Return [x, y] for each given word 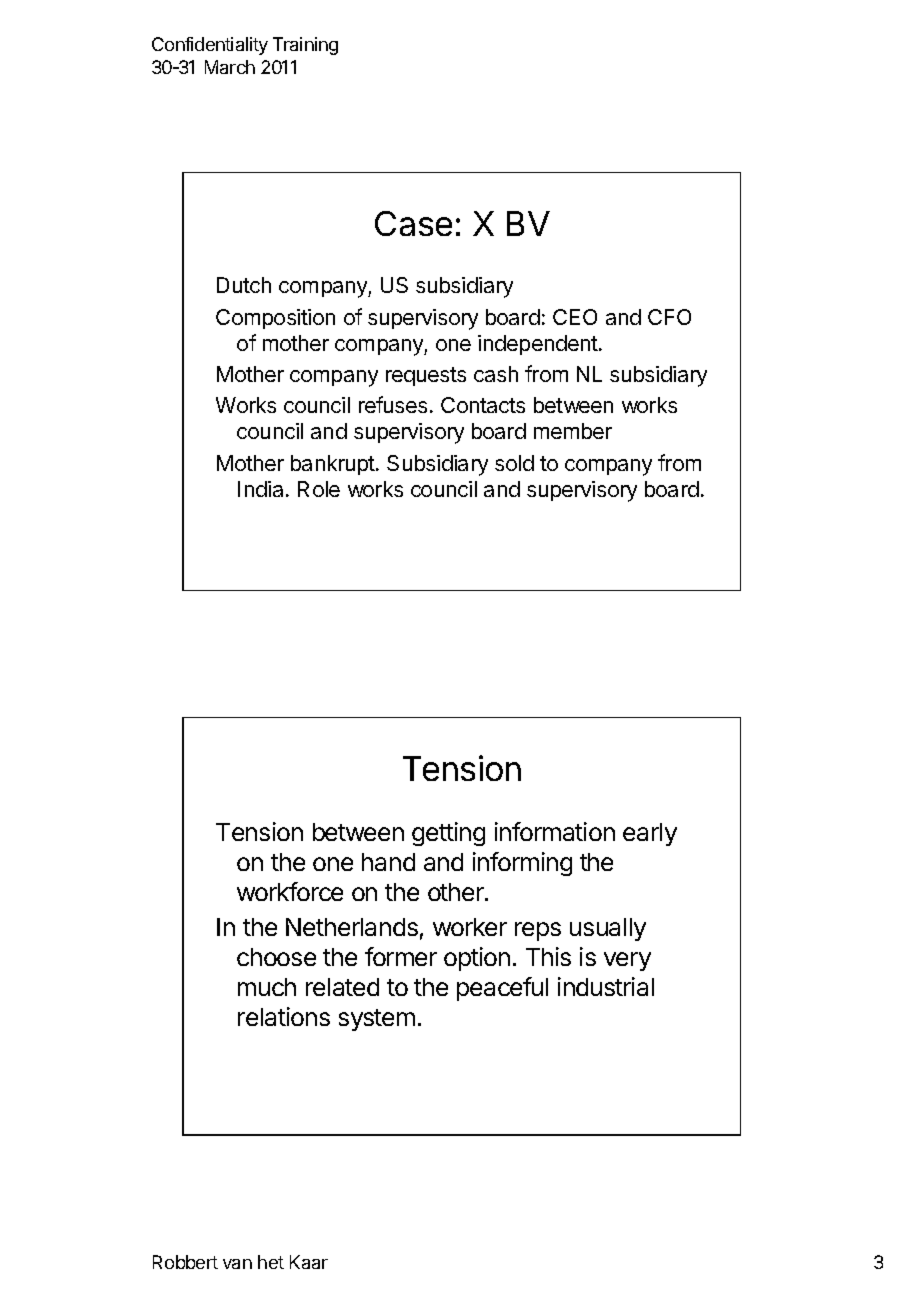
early [650, 834]
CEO [575, 317]
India [260, 489]
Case [413, 223]
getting [448, 834]
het [271, 1262]
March [230, 67]
